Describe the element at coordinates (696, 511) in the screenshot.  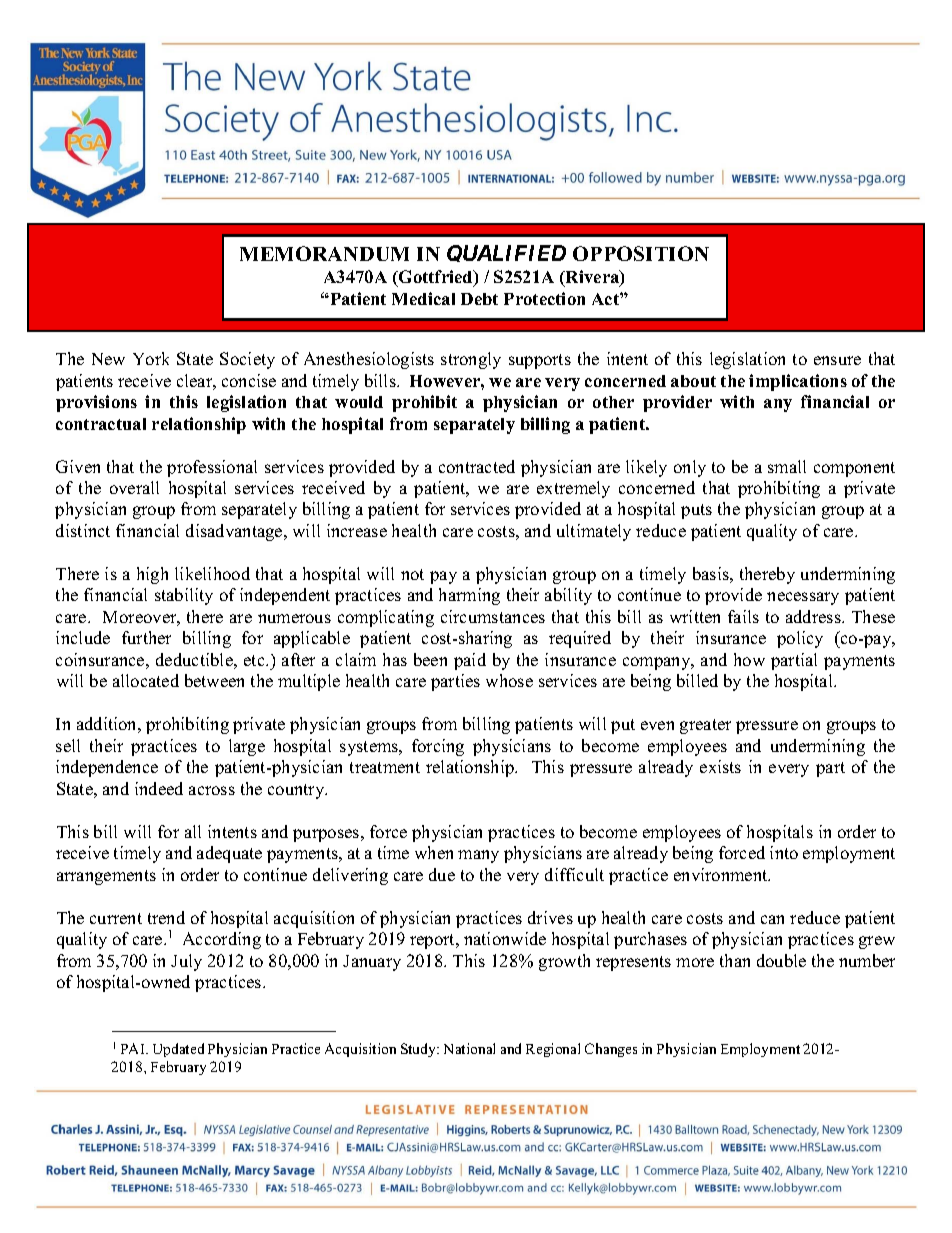
I see `puts` at that location.
